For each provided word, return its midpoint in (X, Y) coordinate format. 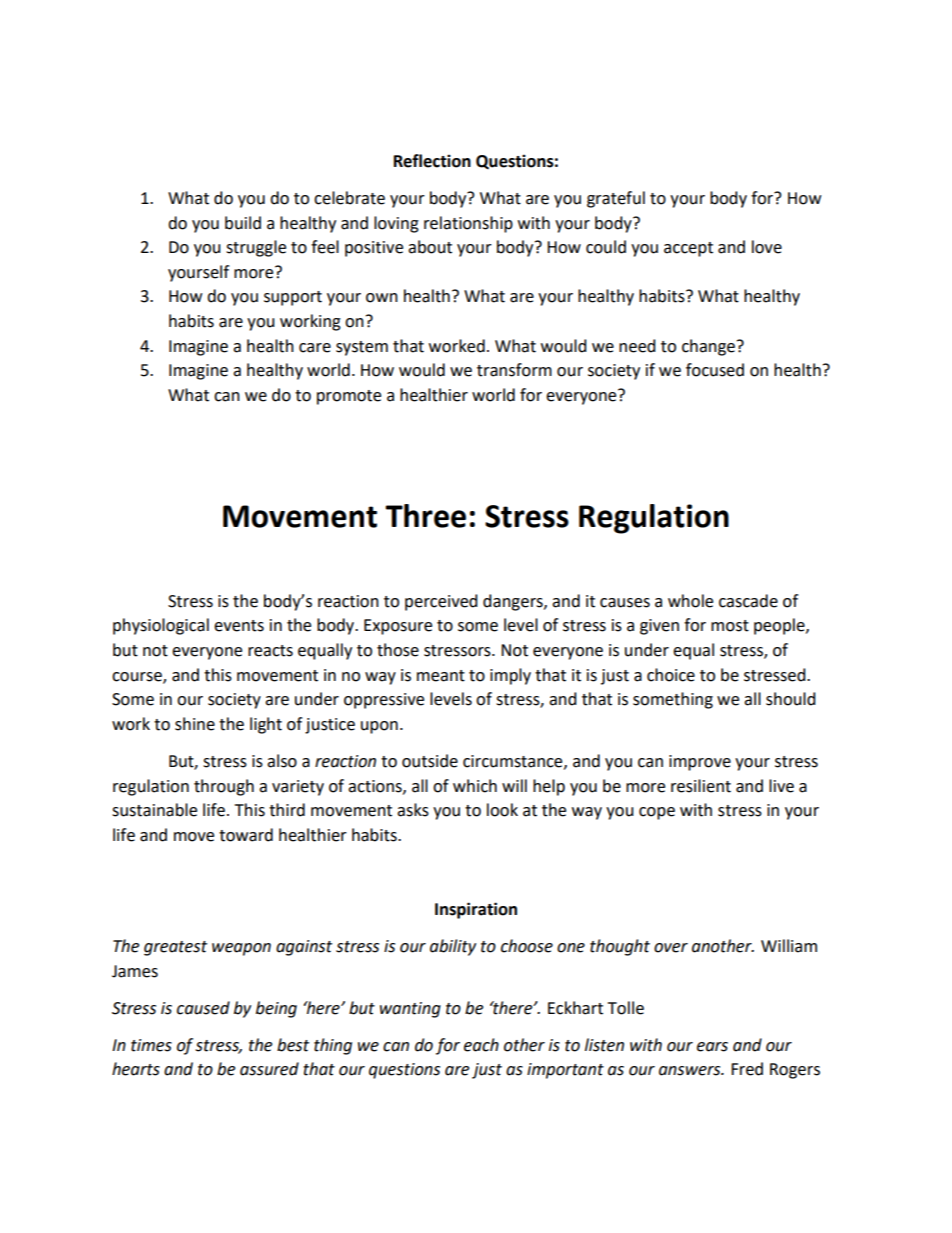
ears (712, 1047)
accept (688, 249)
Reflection (432, 161)
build (243, 223)
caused (203, 1008)
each (481, 1045)
